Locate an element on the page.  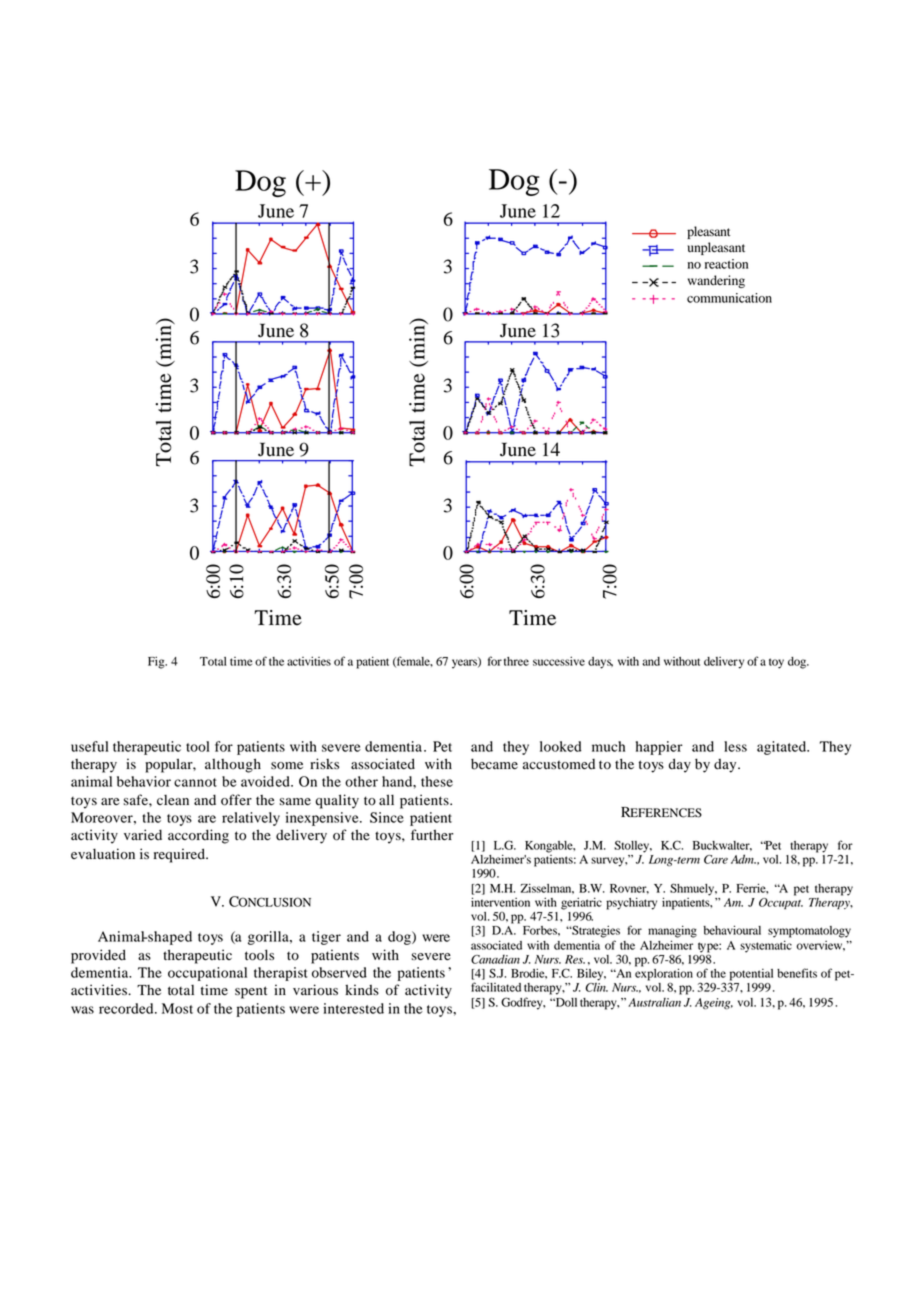
three is located at coordinates (516, 661).
